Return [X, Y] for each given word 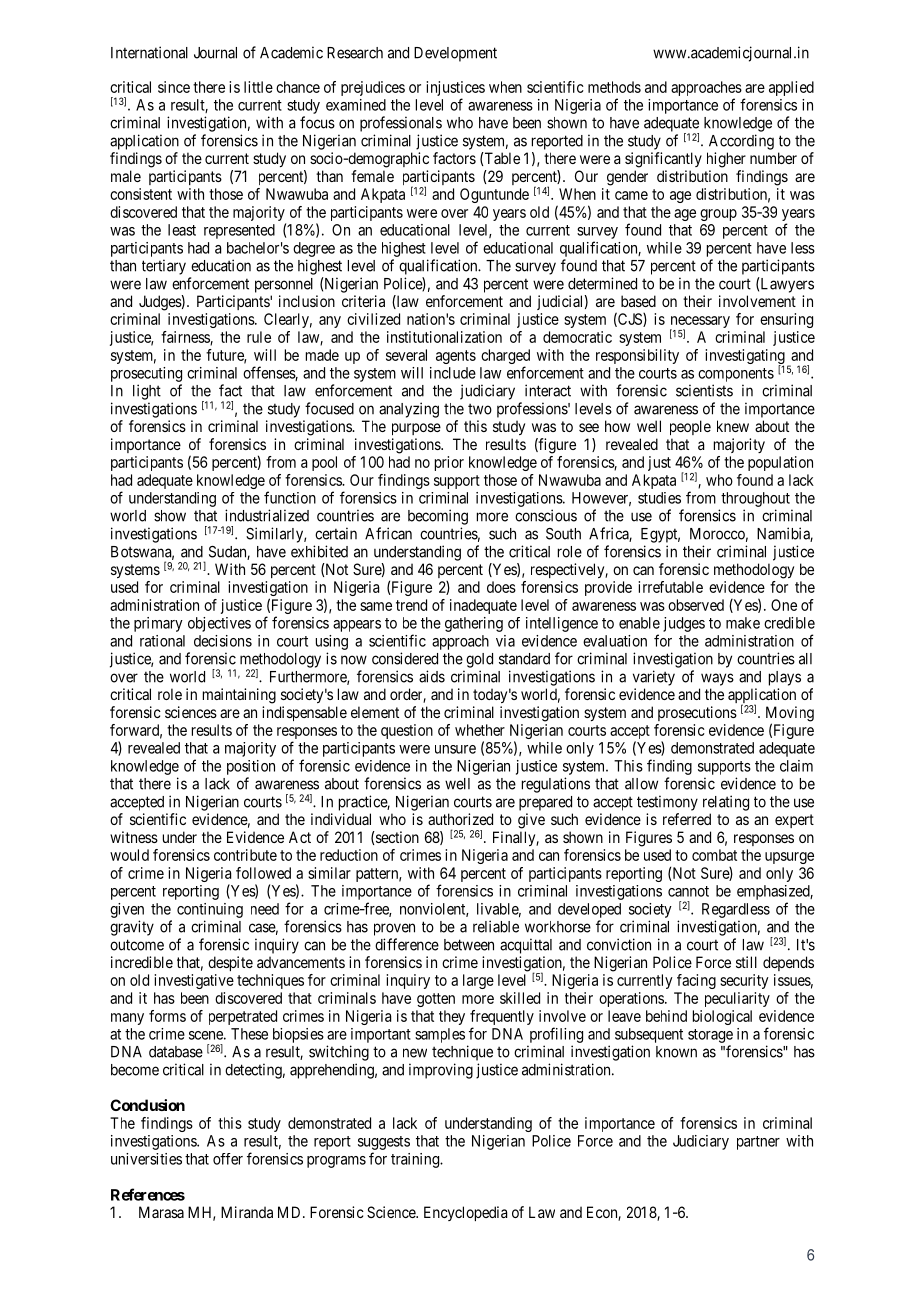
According [741, 142]
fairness [186, 338]
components [736, 375]
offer [228, 1159]
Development [455, 54]
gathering [474, 624]
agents [456, 357]
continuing [210, 910]
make [743, 623]
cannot [688, 891]
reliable [496, 926]
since [174, 87]
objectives [219, 624]
